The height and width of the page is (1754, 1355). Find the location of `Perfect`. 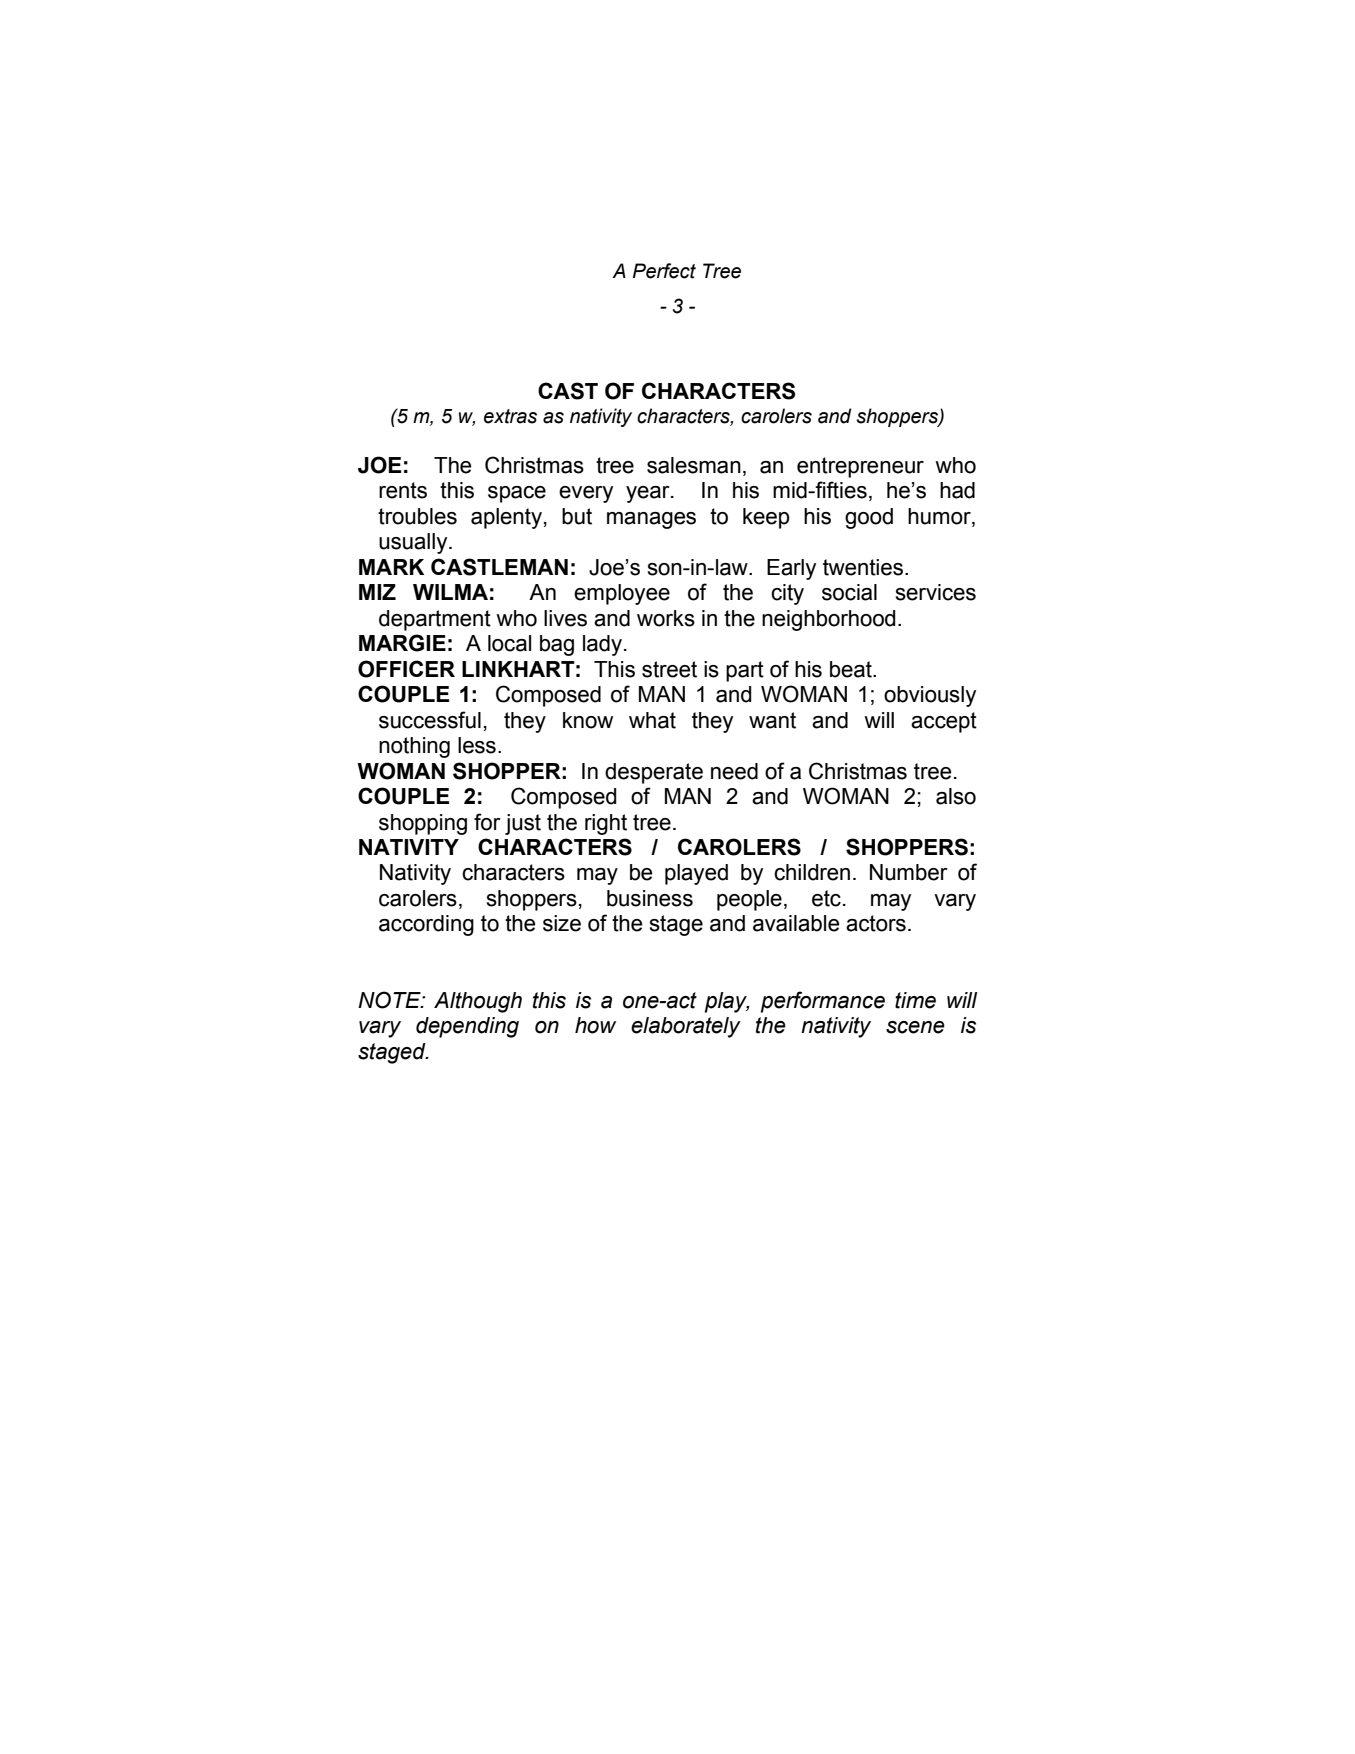

Perfect is located at coordinates (664, 271).
